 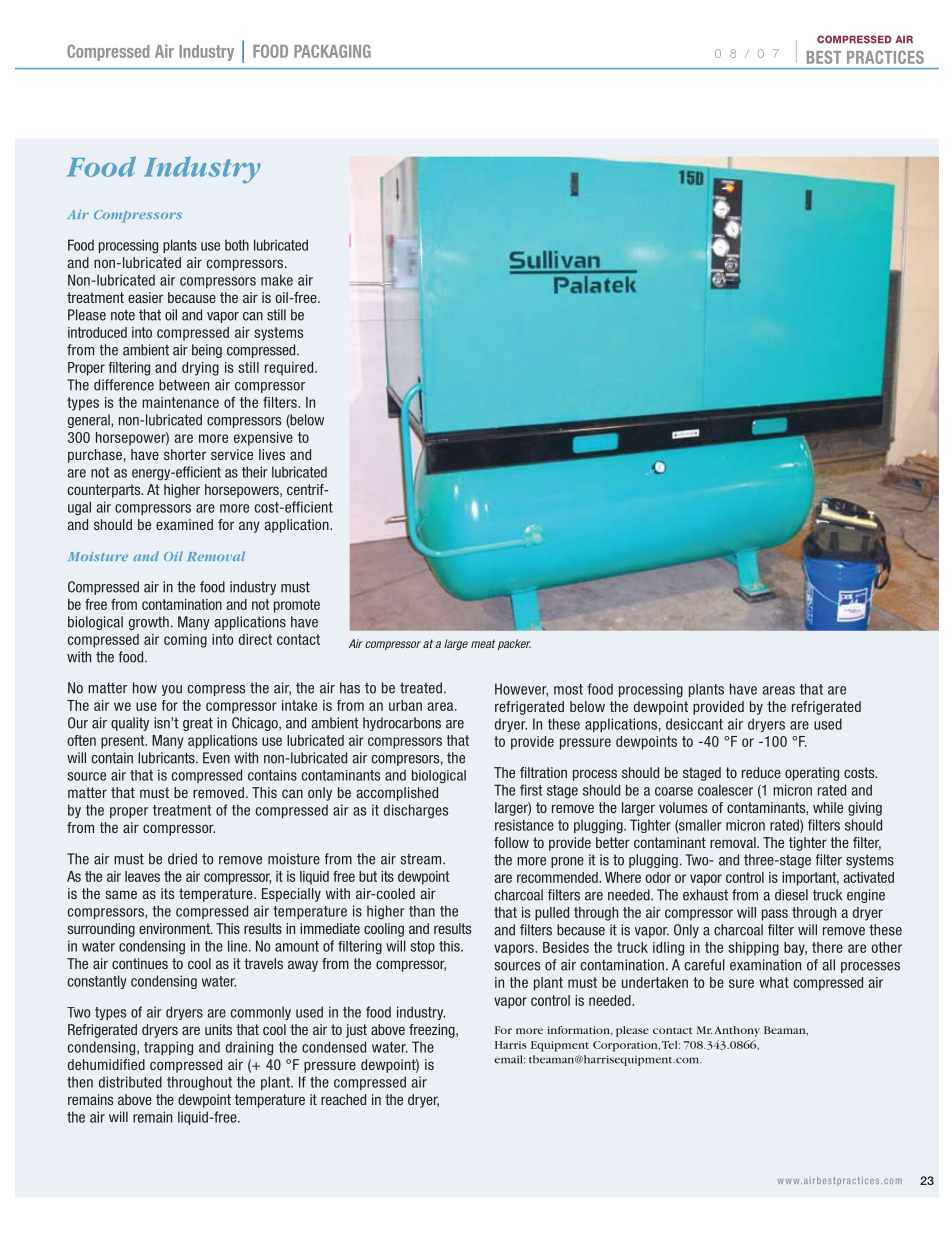 What do you see at coordinates (694, 724) in the screenshot?
I see `desiccant` at bounding box center [694, 724].
